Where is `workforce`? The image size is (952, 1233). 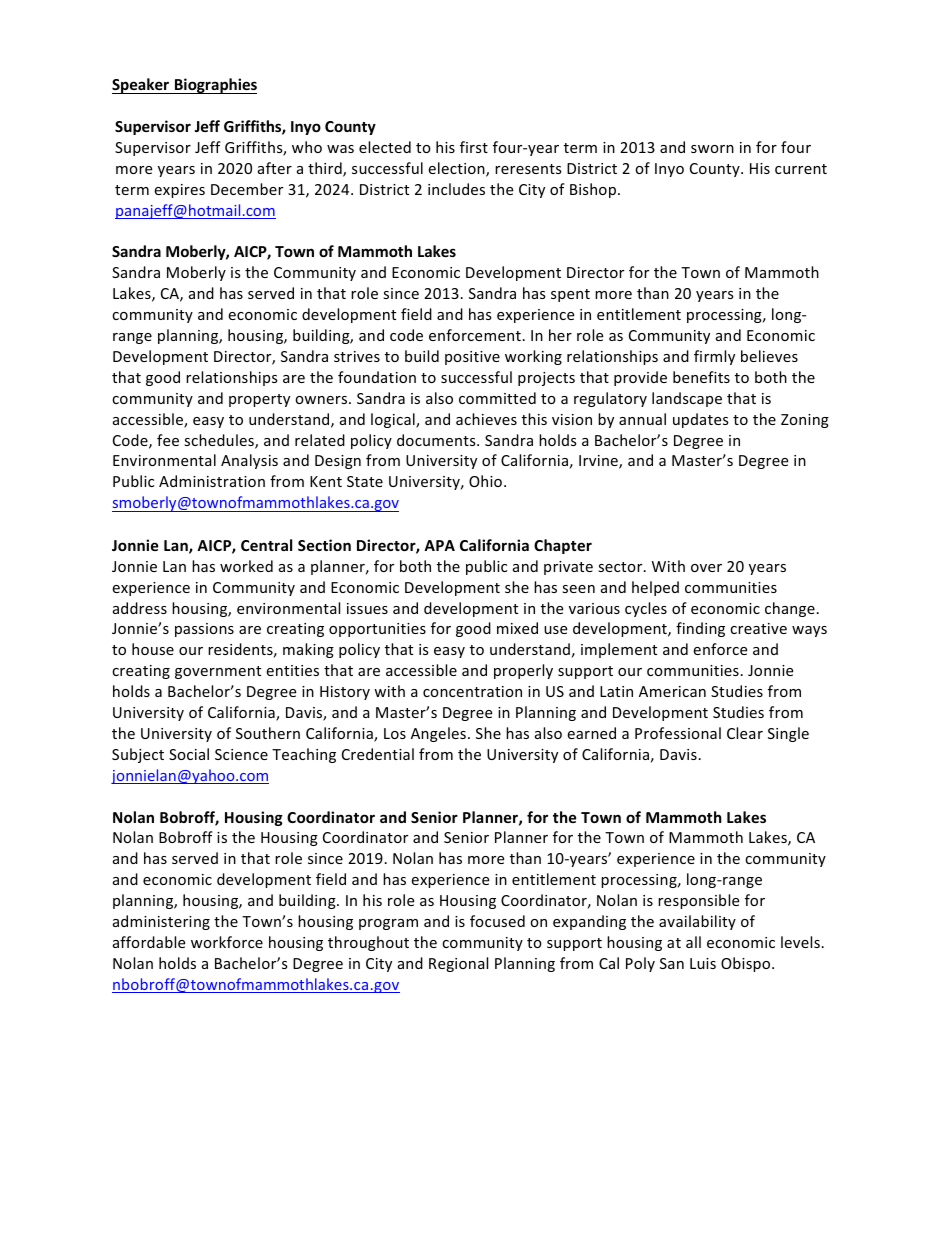
workforce is located at coordinates (227, 942).
